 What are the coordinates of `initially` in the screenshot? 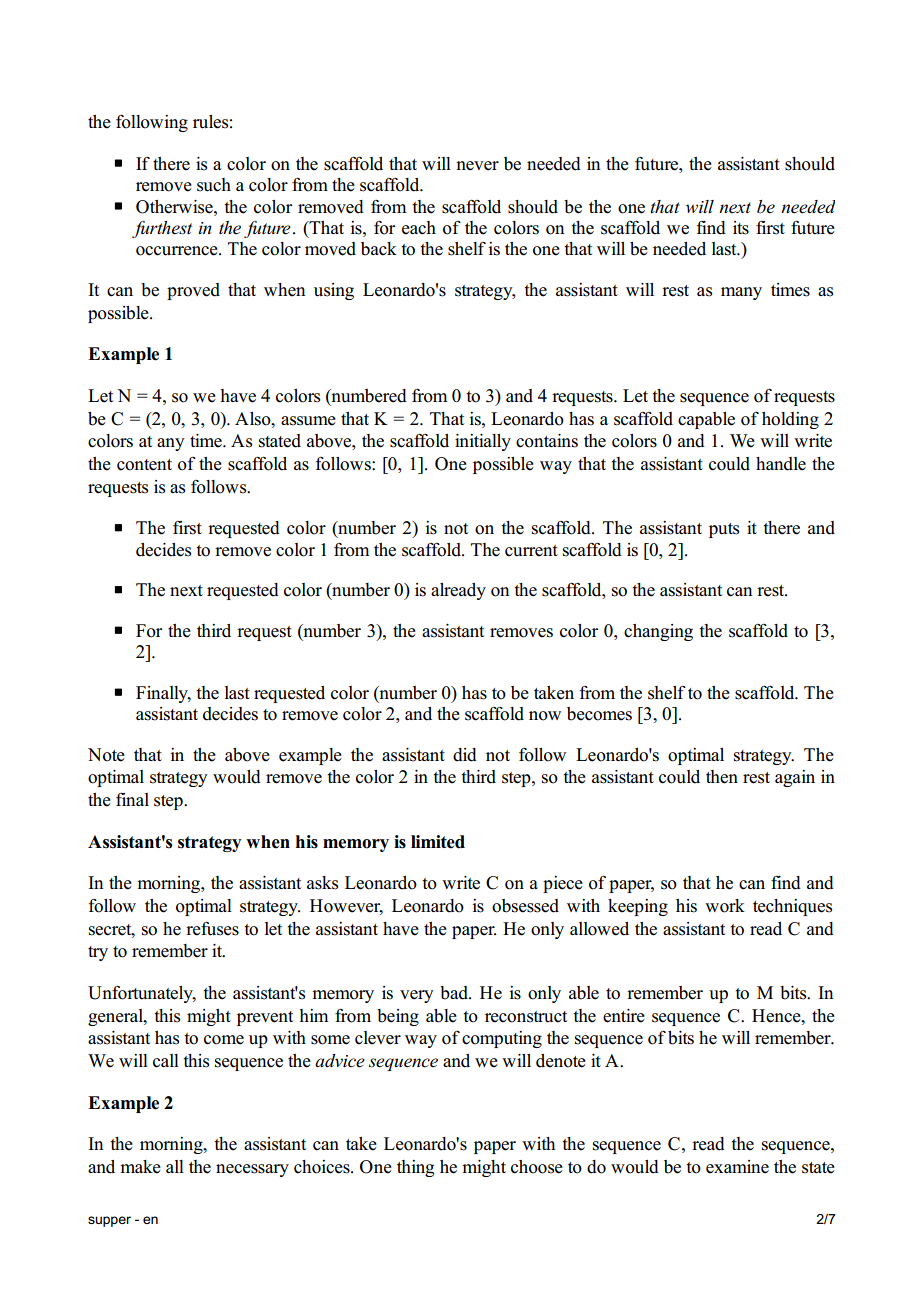 It's located at (483, 442).
